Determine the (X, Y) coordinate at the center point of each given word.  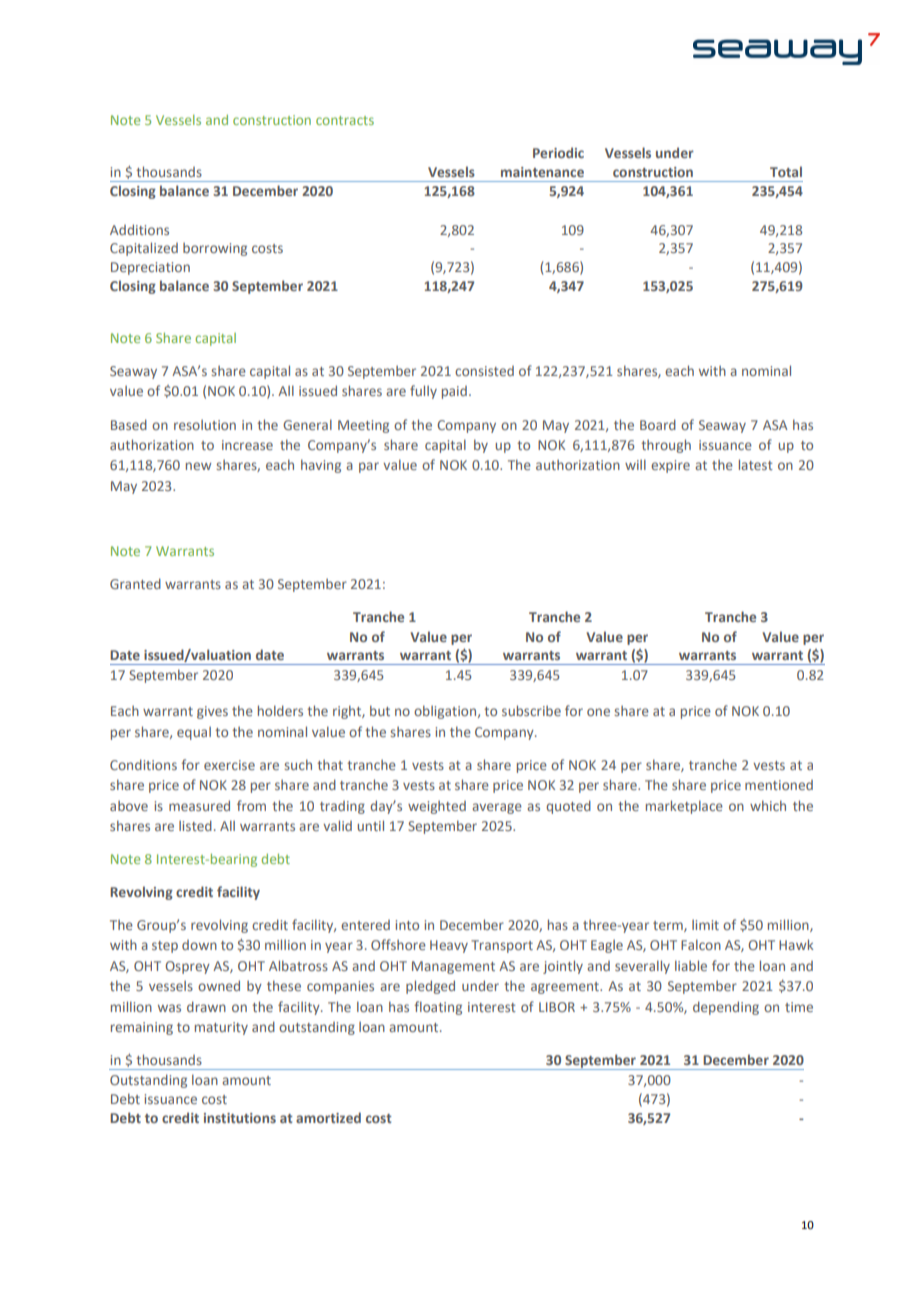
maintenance (542, 172)
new (198, 466)
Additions (139, 229)
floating (438, 1008)
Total (786, 171)
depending (726, 1008)
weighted (437, 807)
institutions (240, 1118)
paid (454, 392)
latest (756, 464)
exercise (229, 765)
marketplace (684, 807)
